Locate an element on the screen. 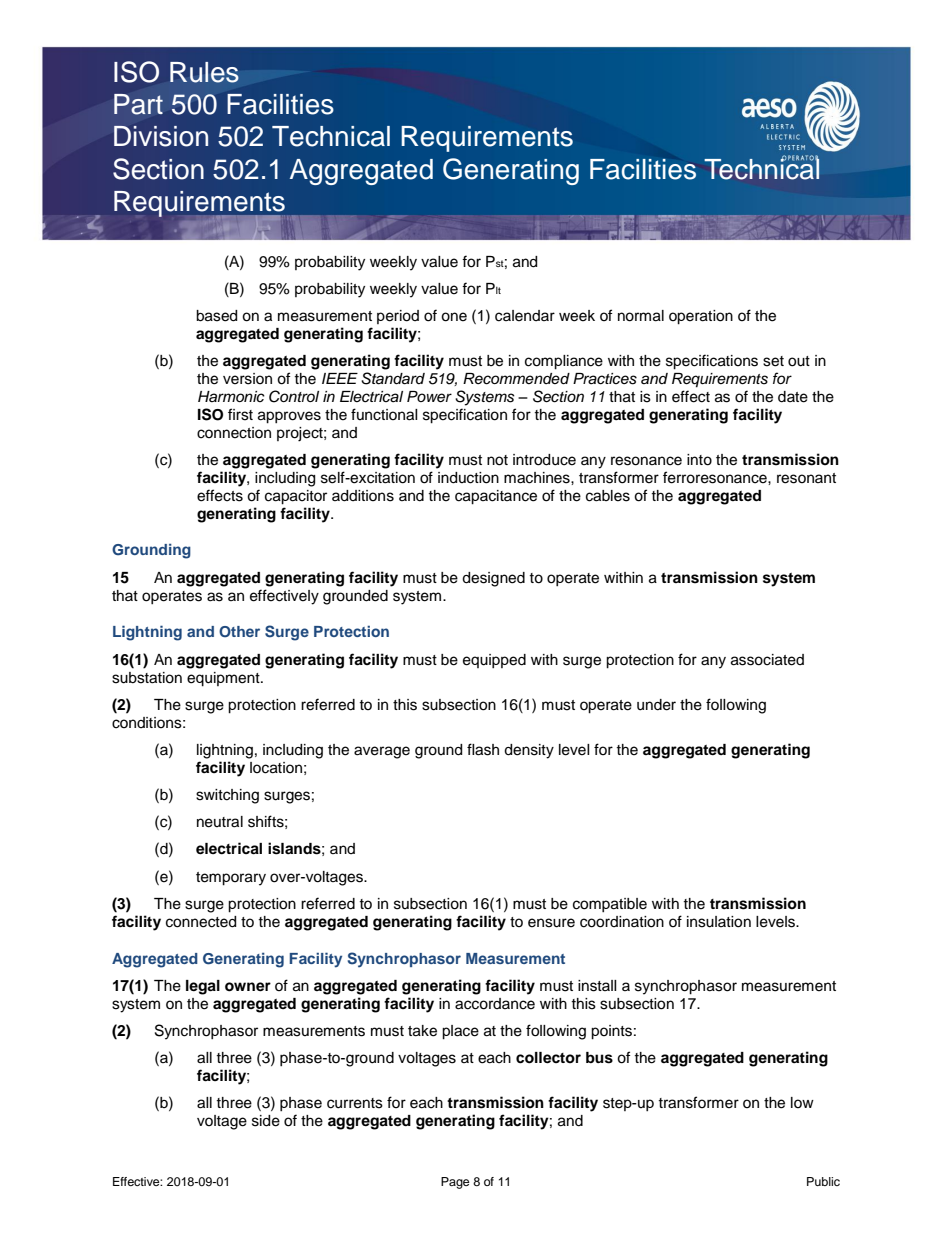 The width and height of the screenshot is (952, 1233). side is located at coordinates (266, 1121).
